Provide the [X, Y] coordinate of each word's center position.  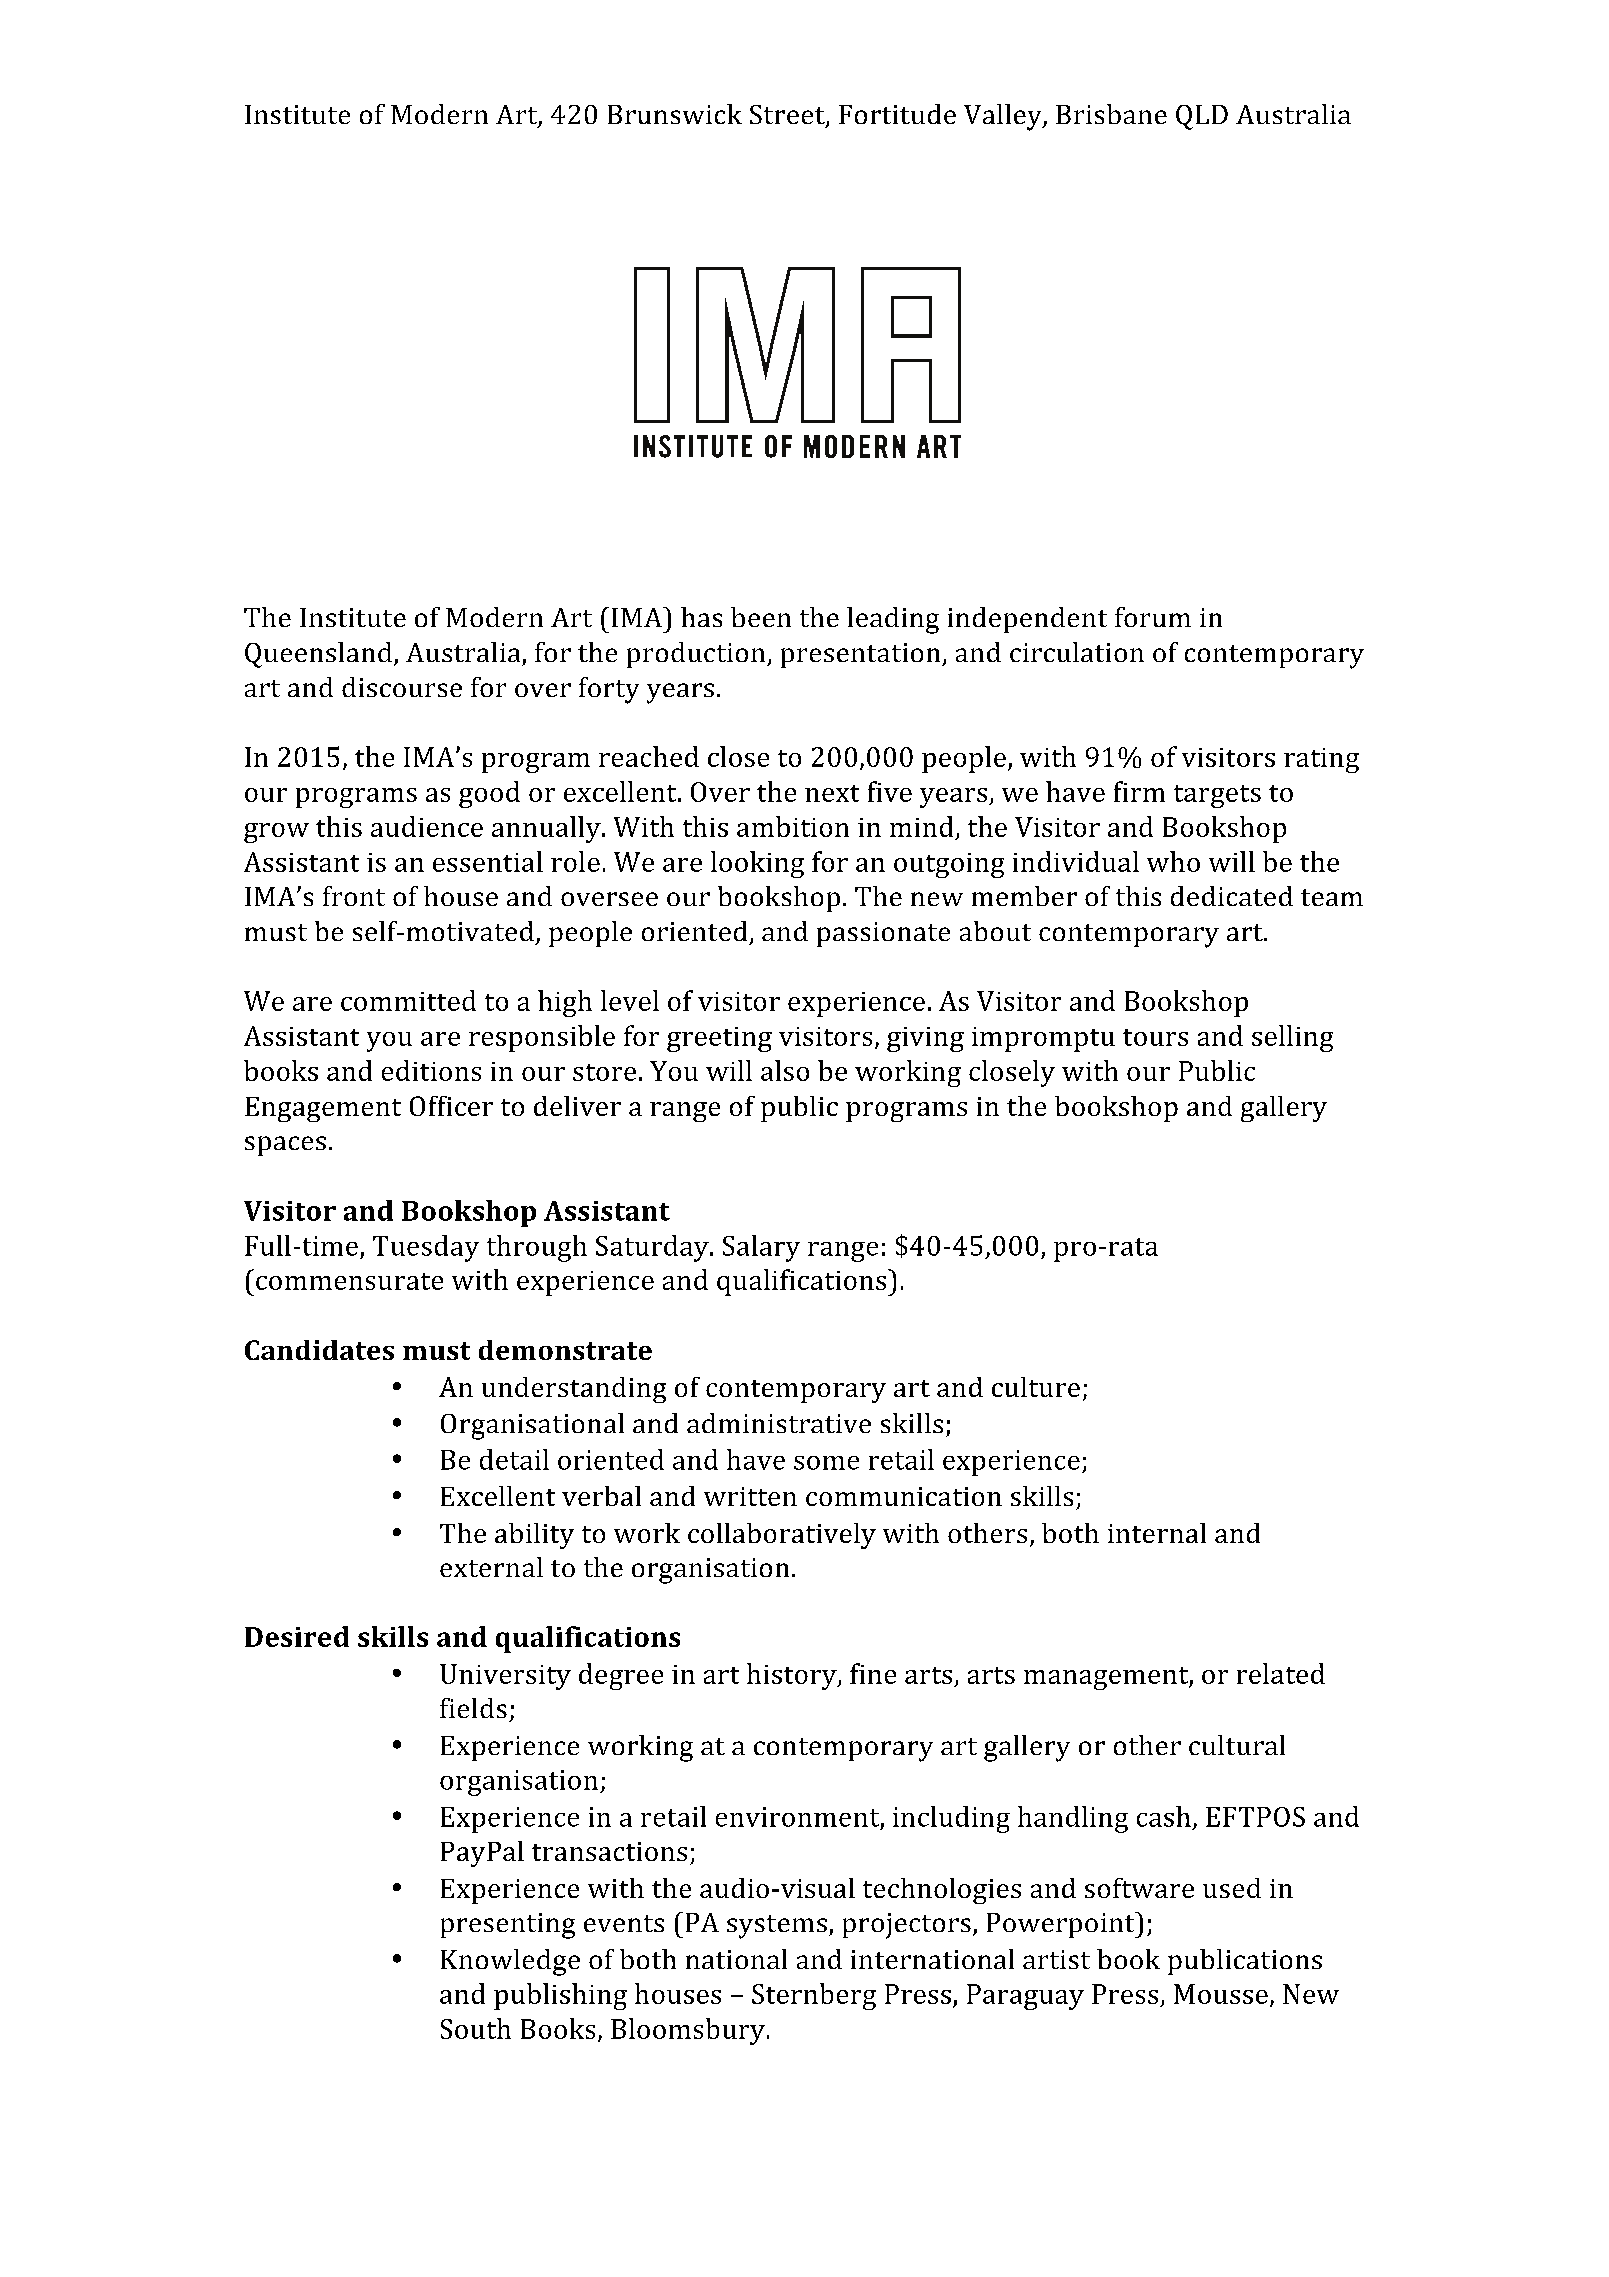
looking [757, 864]
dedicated [1232, 896]
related [1281, 1673]
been [761, 617]
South [476, 2028]
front [354, 896]
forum [1153, 617]
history [793, 1676]
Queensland [318, 655]
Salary [761, 1248]
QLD [1202, 117]
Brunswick [675, 114]
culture [1036, 1387]
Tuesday [426, 1248]
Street [788, 116]
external [491, 1567]
